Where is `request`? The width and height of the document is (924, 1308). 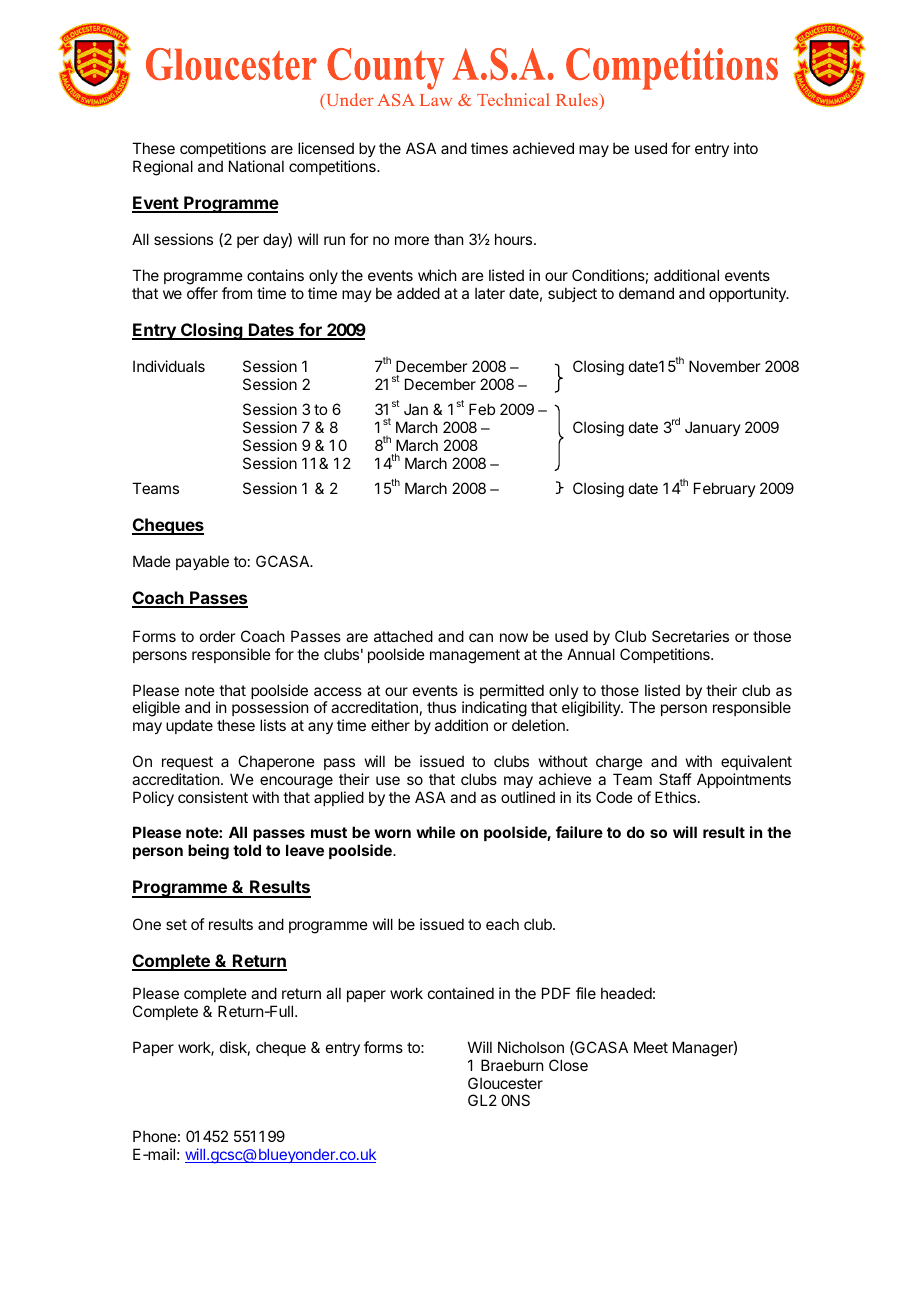
request is located at coordinates (187, 763).
